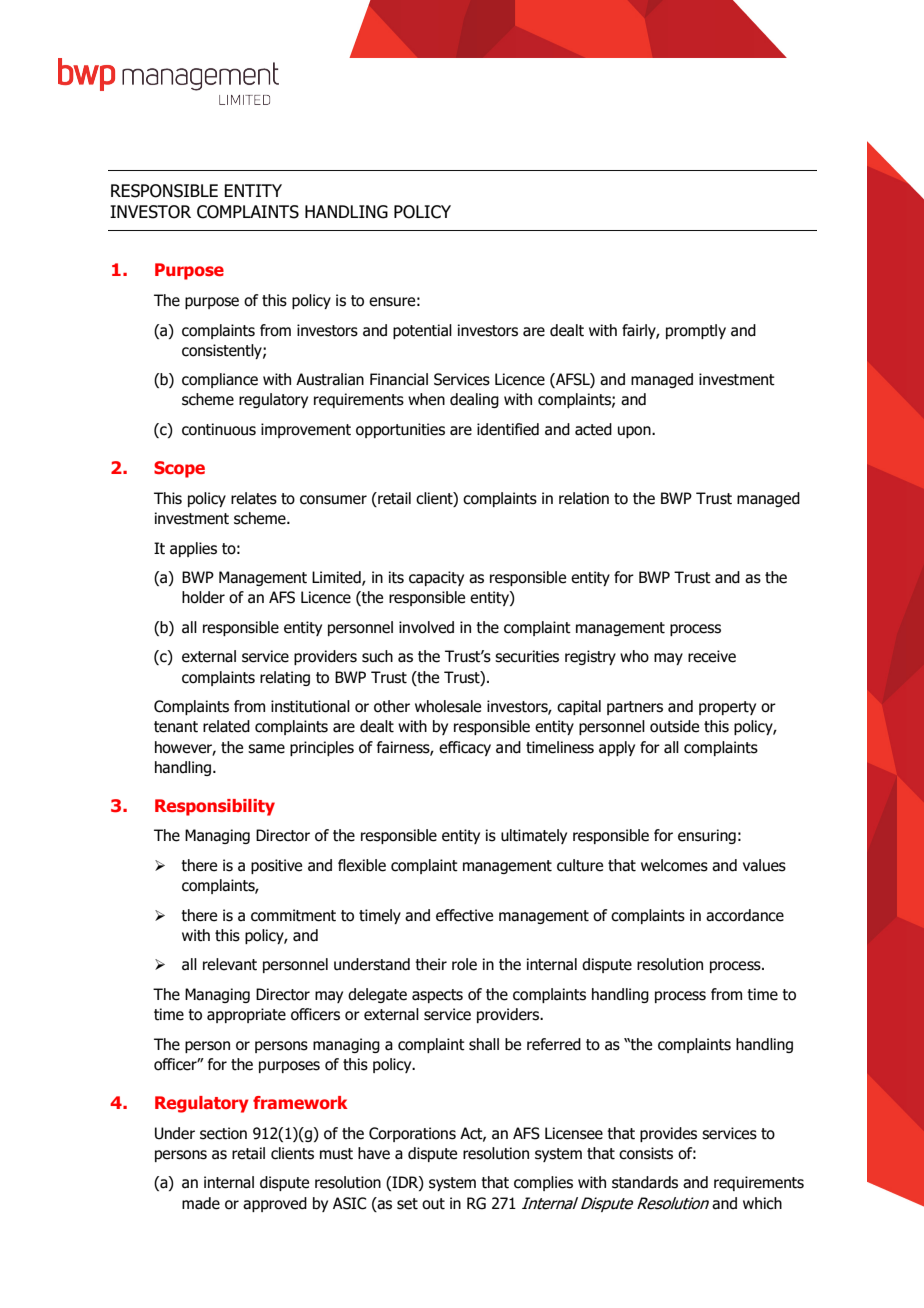 This screenshot has width=924, height=1308. I want to click on set, so click(407, 1204).
